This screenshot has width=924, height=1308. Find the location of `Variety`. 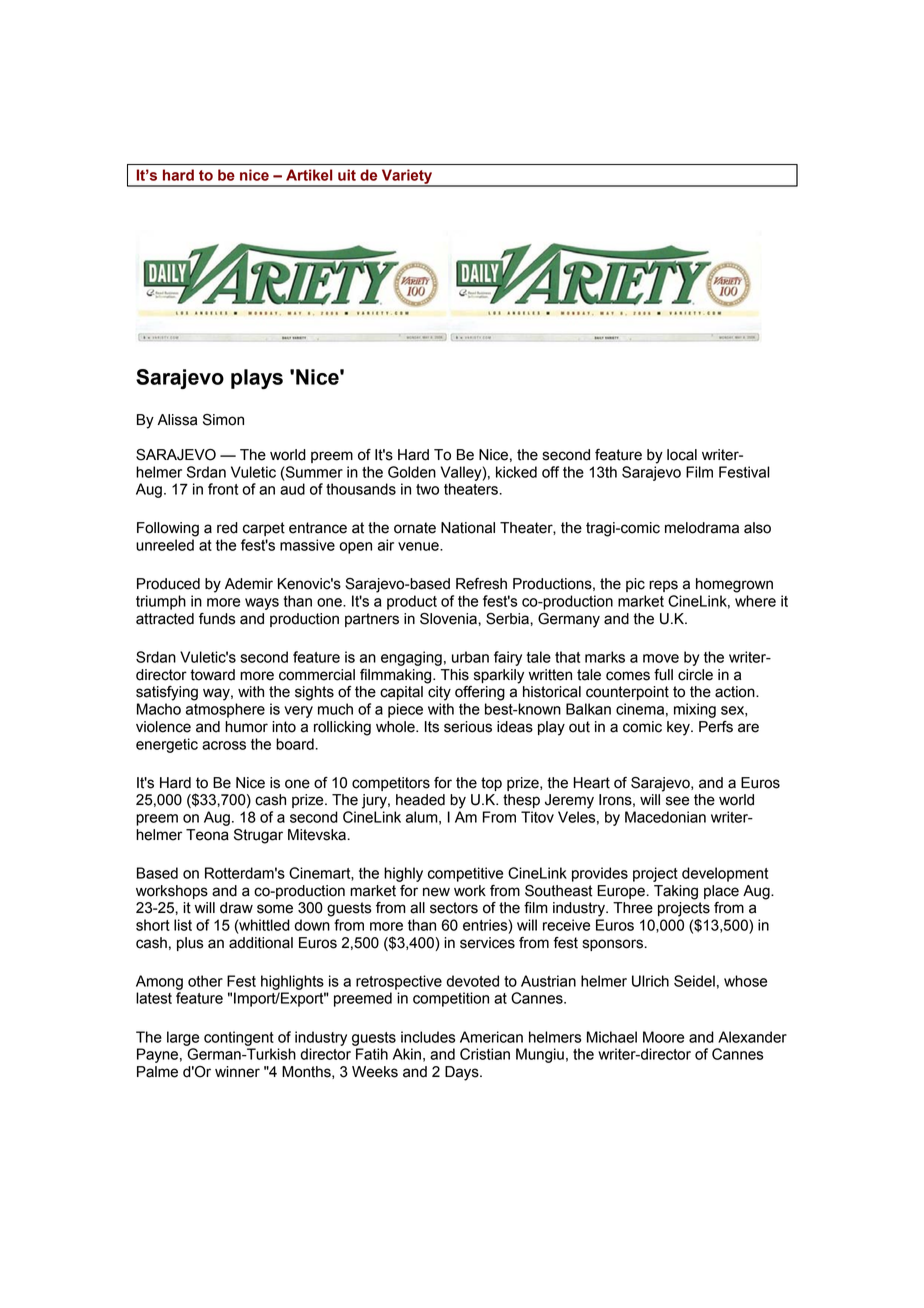

Variety is located at coordinates (407, 177).
